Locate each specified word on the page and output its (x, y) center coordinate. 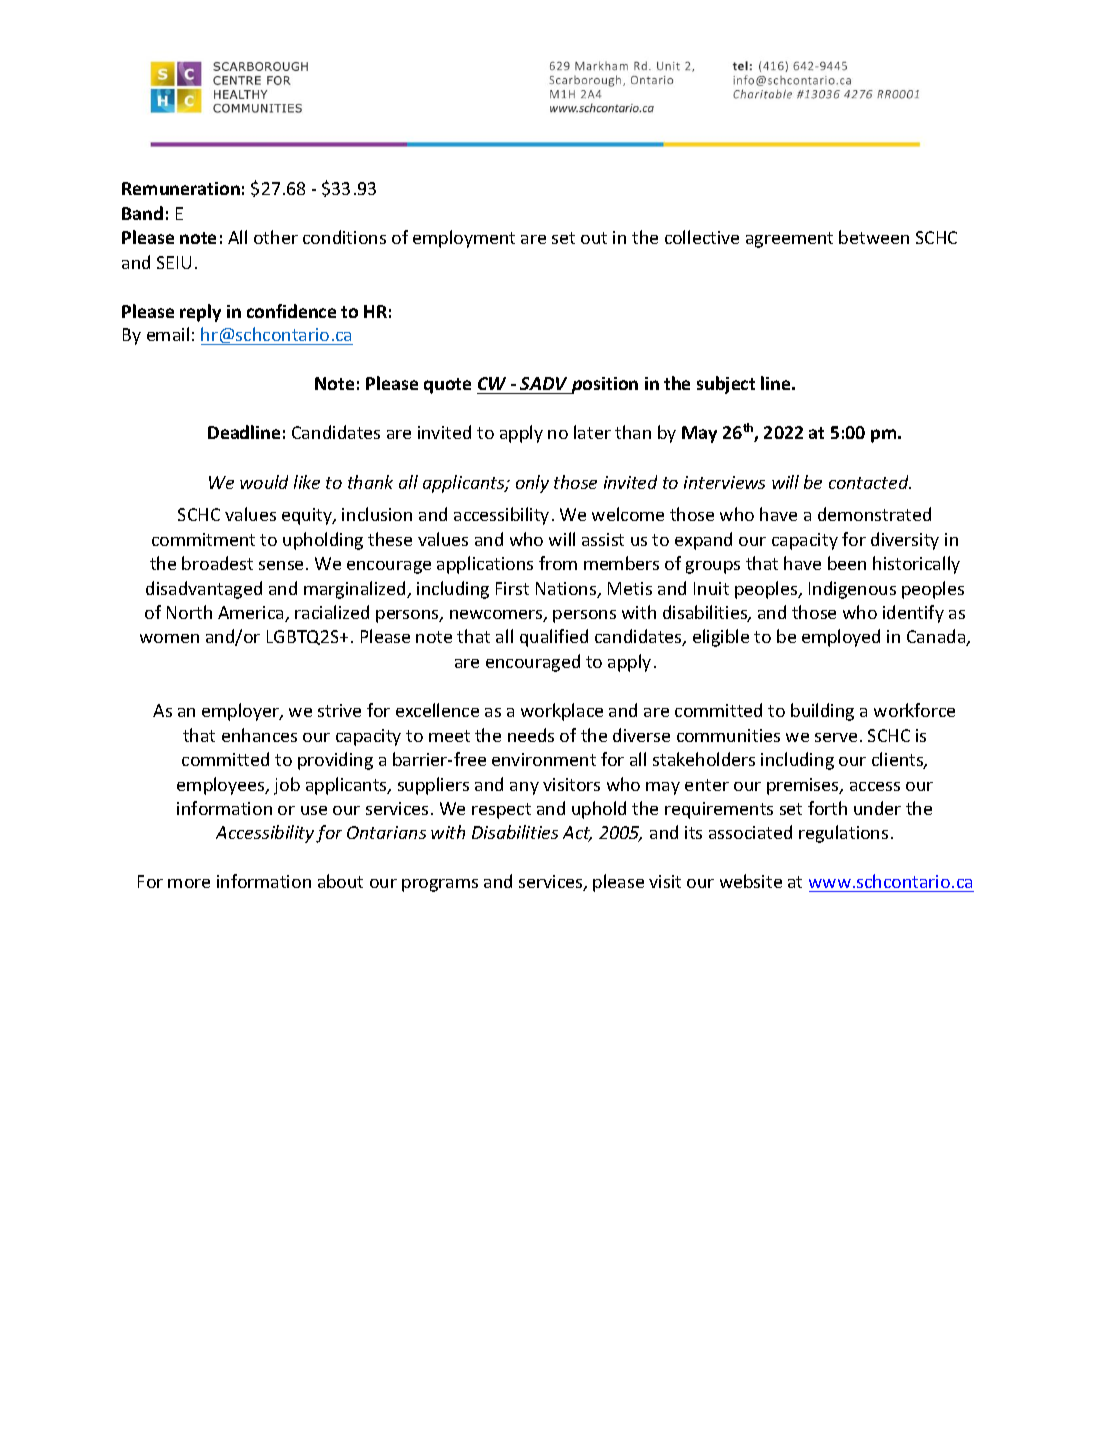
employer (242, 712)
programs (440, 885)
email (168, 334)
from (558, 563)
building (822, 712)
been (847, 563)
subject (726, 385)
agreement (789, 240)
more (189, 883)
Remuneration (181, 188)
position (604, 385)
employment (464, 239)
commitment (203, 539)
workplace (562, 712)
